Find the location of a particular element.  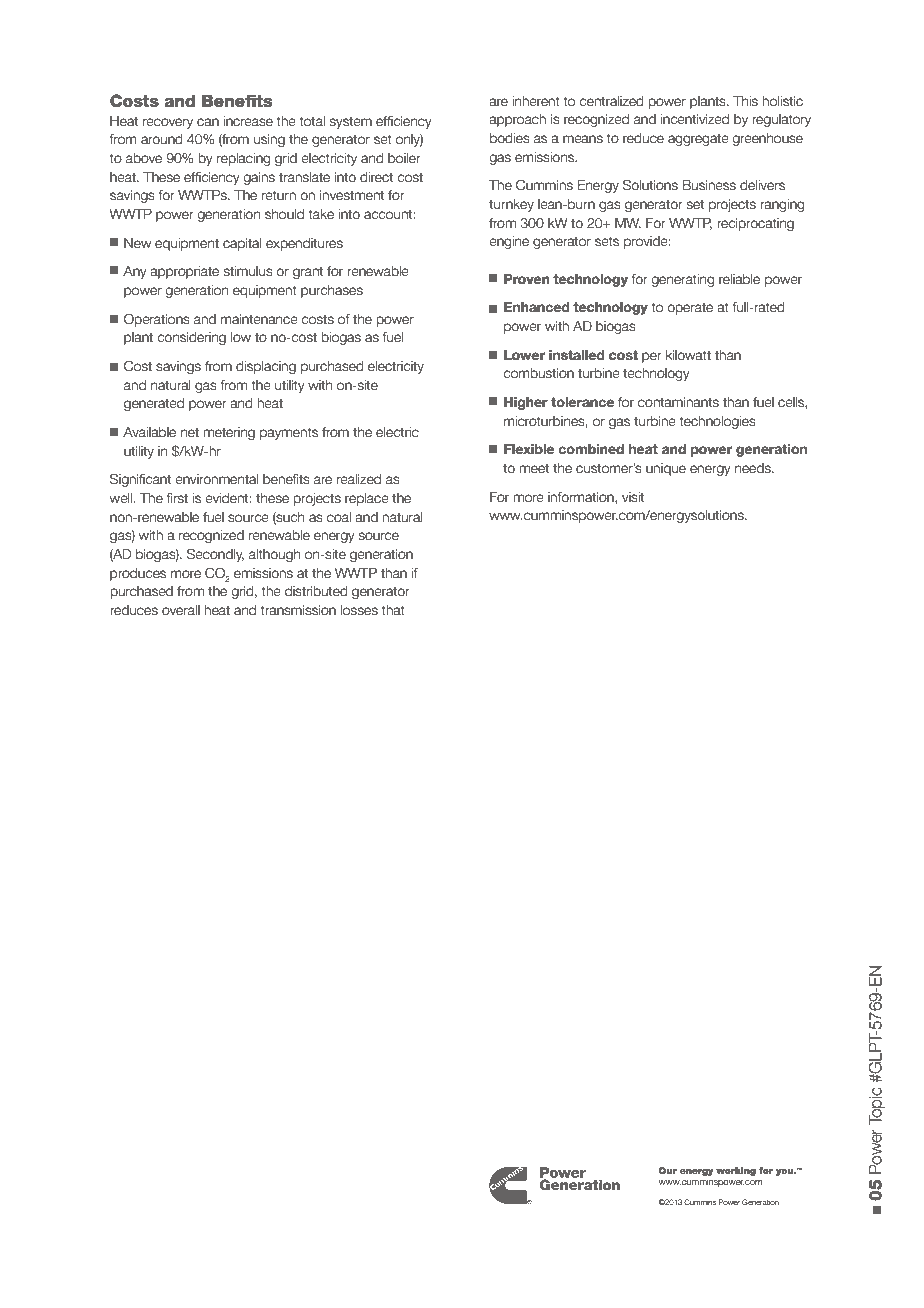

environmental is located at coordinates (216, 479).
